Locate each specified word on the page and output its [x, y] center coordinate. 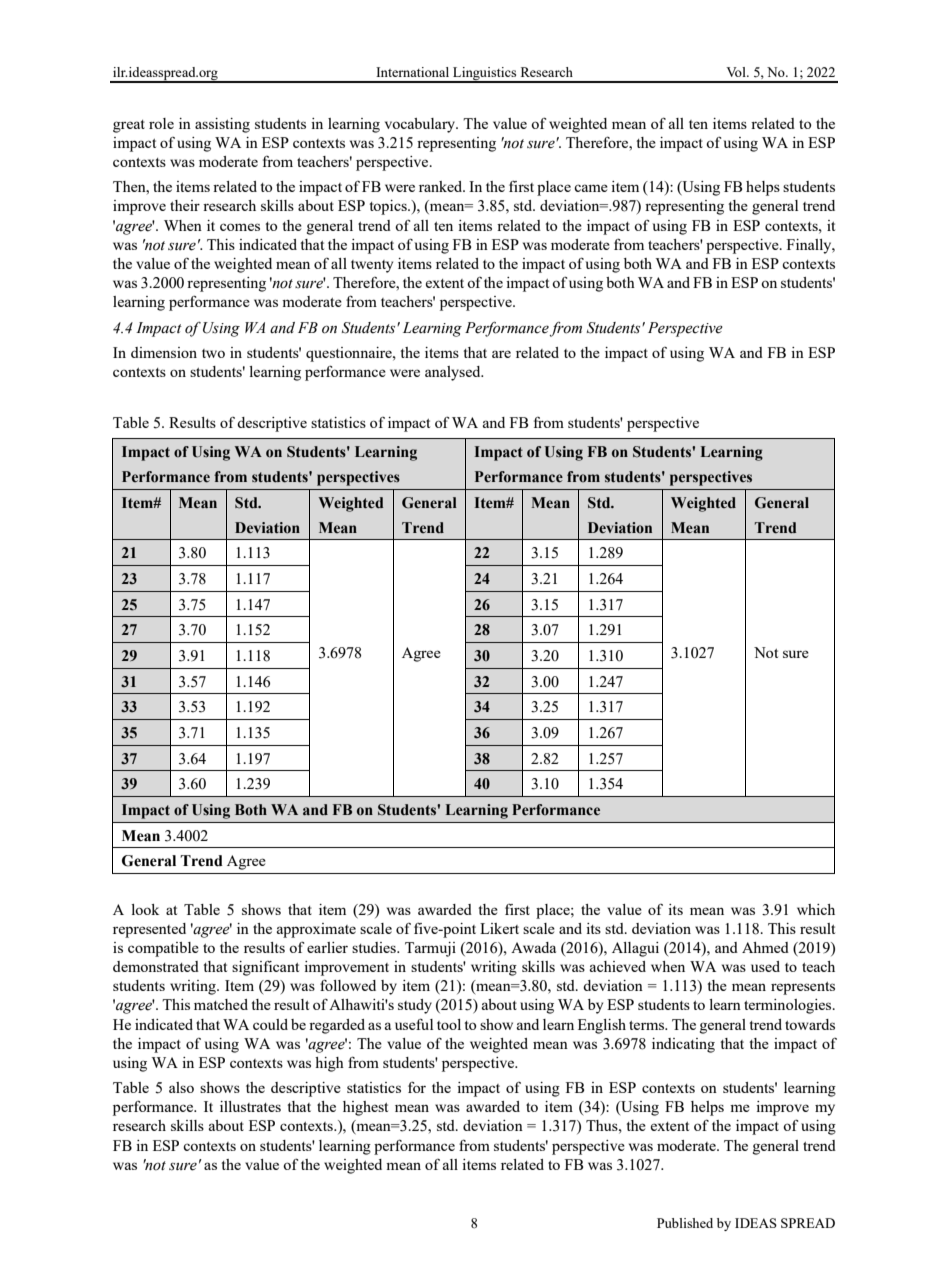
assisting [222, 125]
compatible [163, 949]
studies [375, 947]
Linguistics [485, 75]
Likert [499, 928]
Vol [737, 72]
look [145, 909]
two [213, 353]
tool [449, 1024]
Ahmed [765, 947]
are [501, 354]
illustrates [250, 1106]
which [816, 909]
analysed [454, 373]
